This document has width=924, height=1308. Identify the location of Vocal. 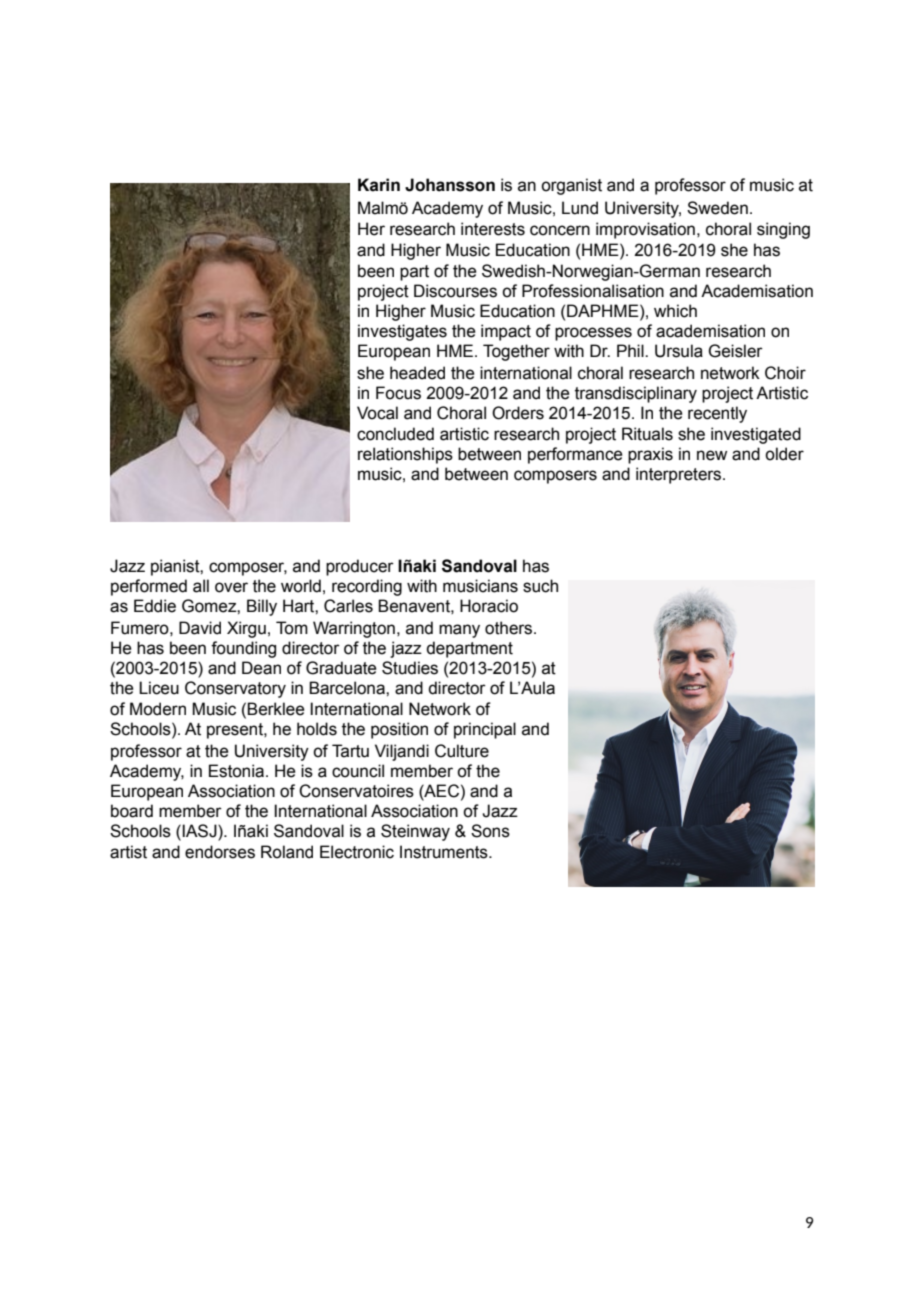
(377, 413).
